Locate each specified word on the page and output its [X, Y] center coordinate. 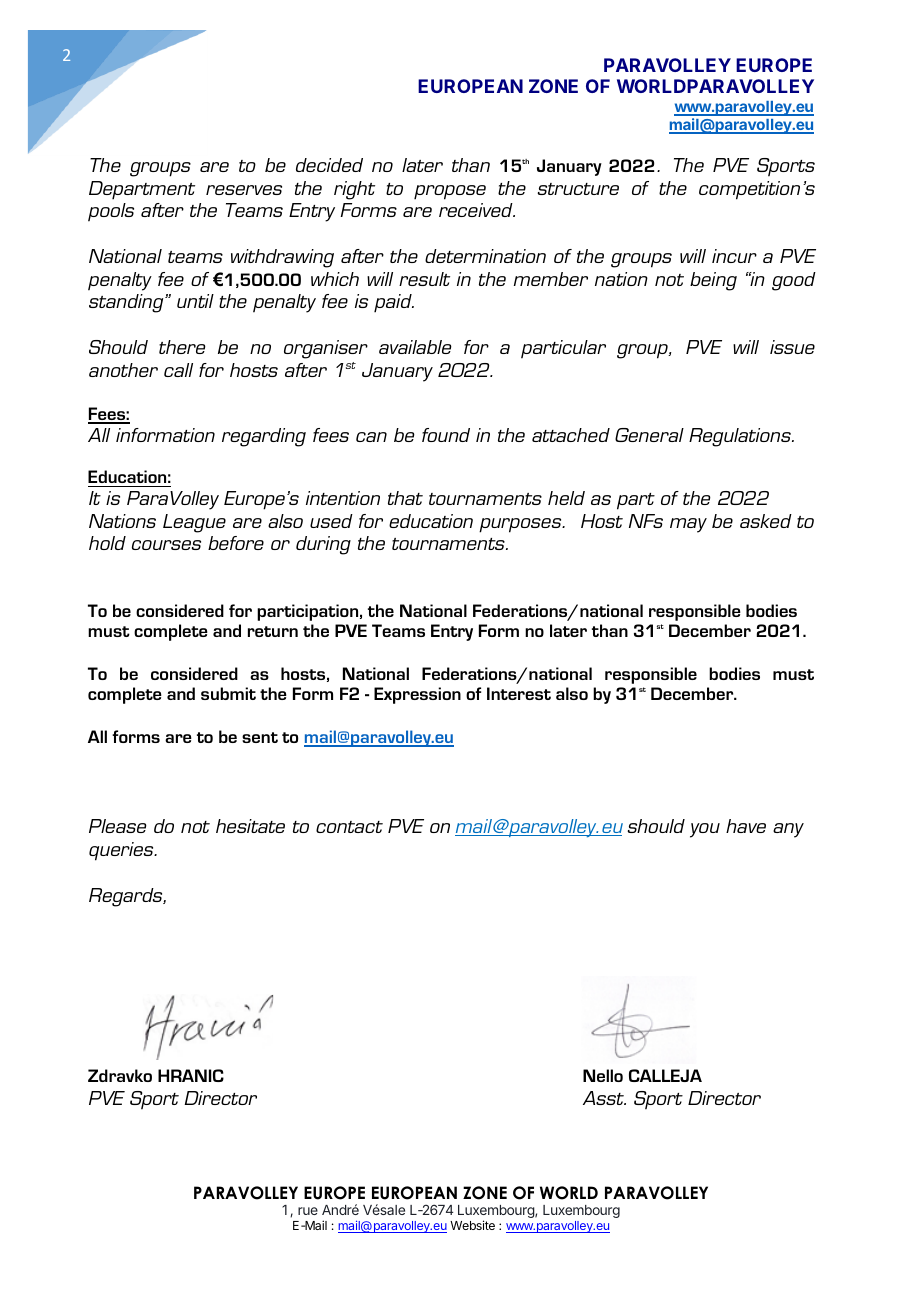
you [705, 830]
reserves [244, 190]
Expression [417, 695]
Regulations [741, 437]
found [446, 435]
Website [472, 1225]
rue [308, 1211]
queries [122, 851]
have [746, 826]
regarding [264, 437]
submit [228, 693]
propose [450, 192]
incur [734, 256]
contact [349, 827]
